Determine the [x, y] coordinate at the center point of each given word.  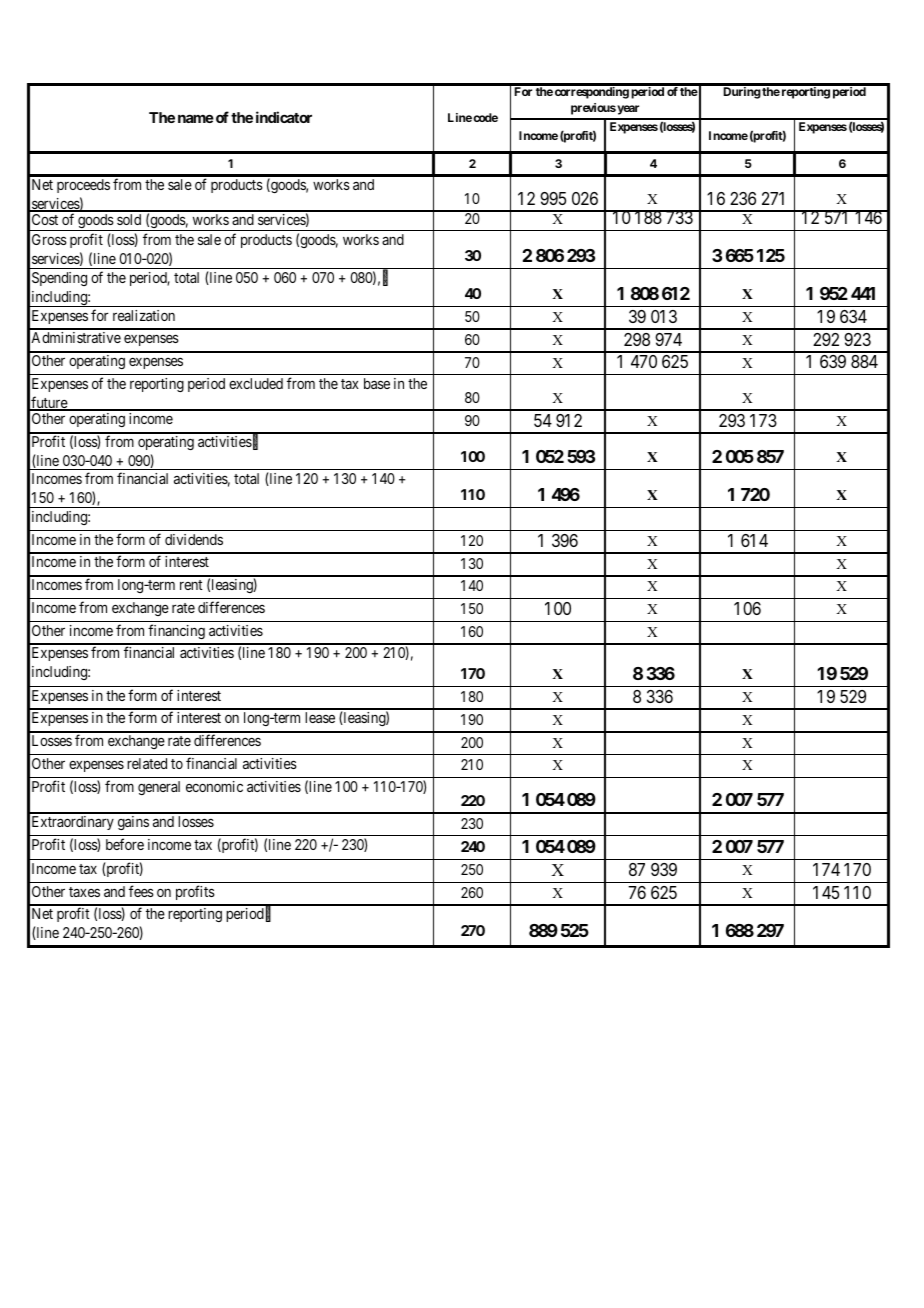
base [377, 383]
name [196, 118]
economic [214, 786]
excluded [256, 383]
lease [320, 717]
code [485, 117]
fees [141, 891]
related [147, 763]
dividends [194, 539]
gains [133, 823]
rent [191, 585]
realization [144, 315]
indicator [284, 117]
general [159, 788]
